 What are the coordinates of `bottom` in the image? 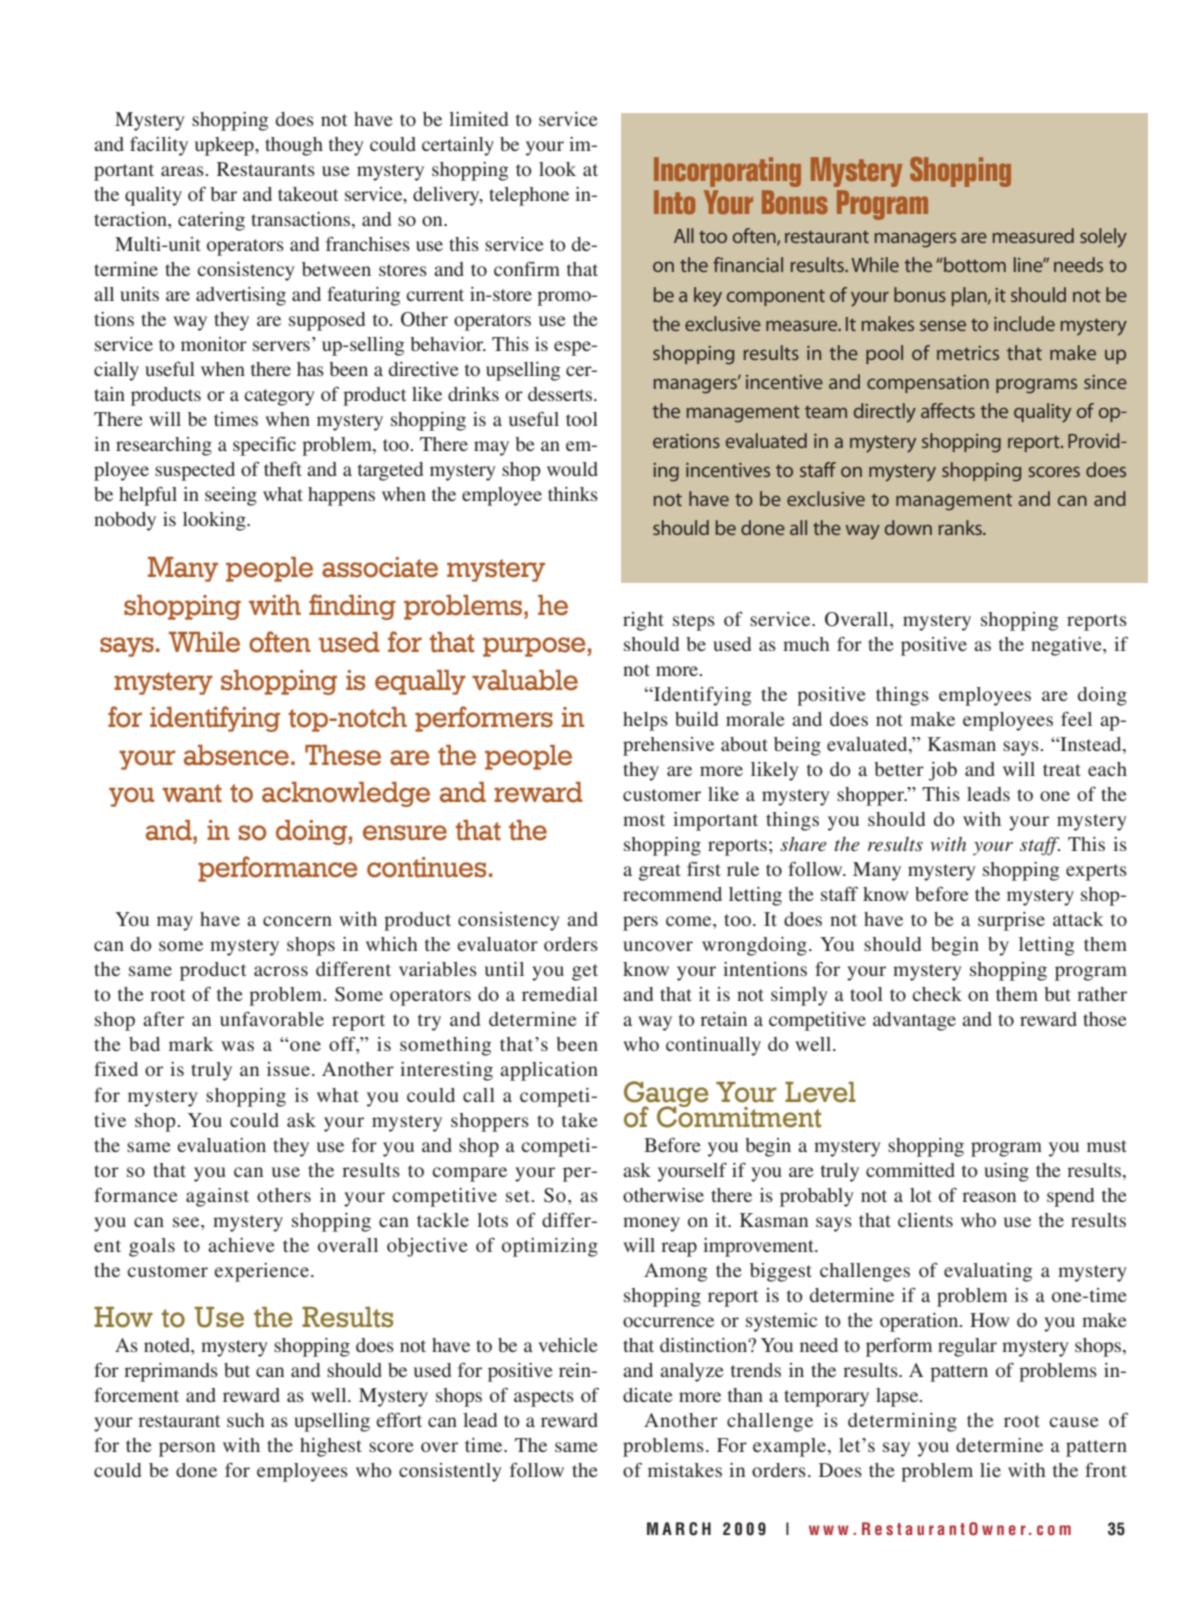 It's located at (974, 264).
